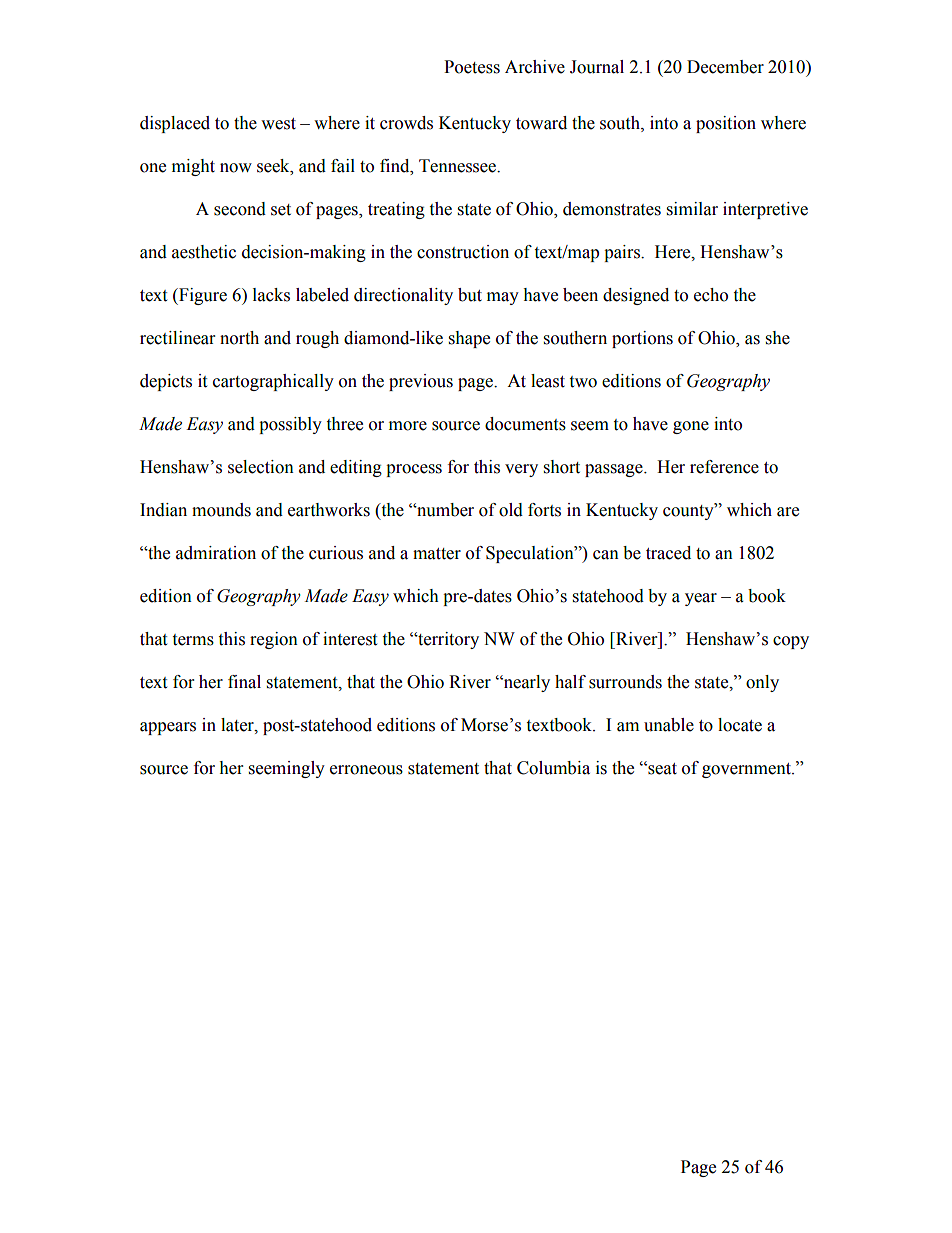 Image resolution: width=952 pixels, height=1233 pixels. I want to click on traced, so click(668, 553).
